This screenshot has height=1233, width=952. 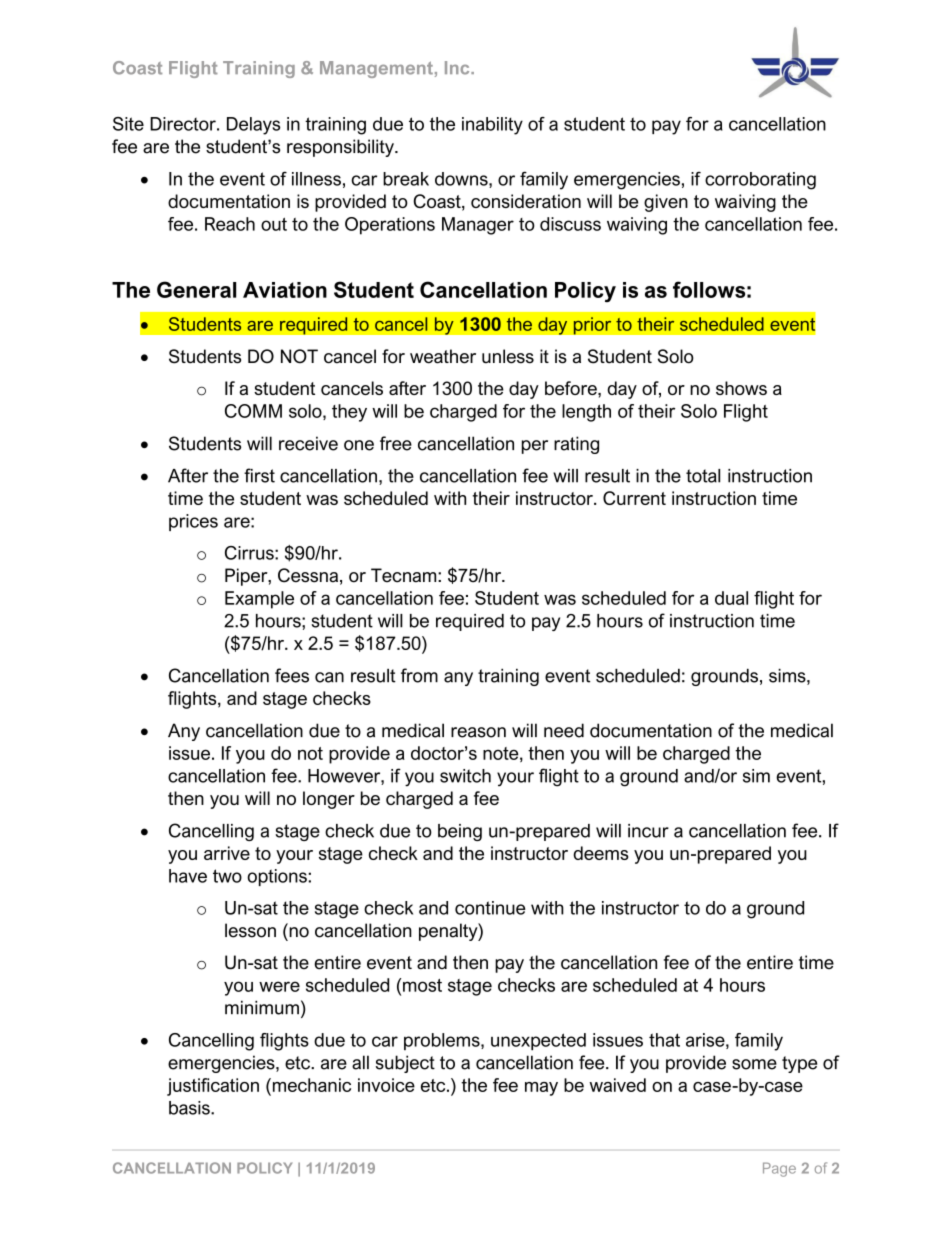 I want to click on incur, so click(x=648, y=831).
